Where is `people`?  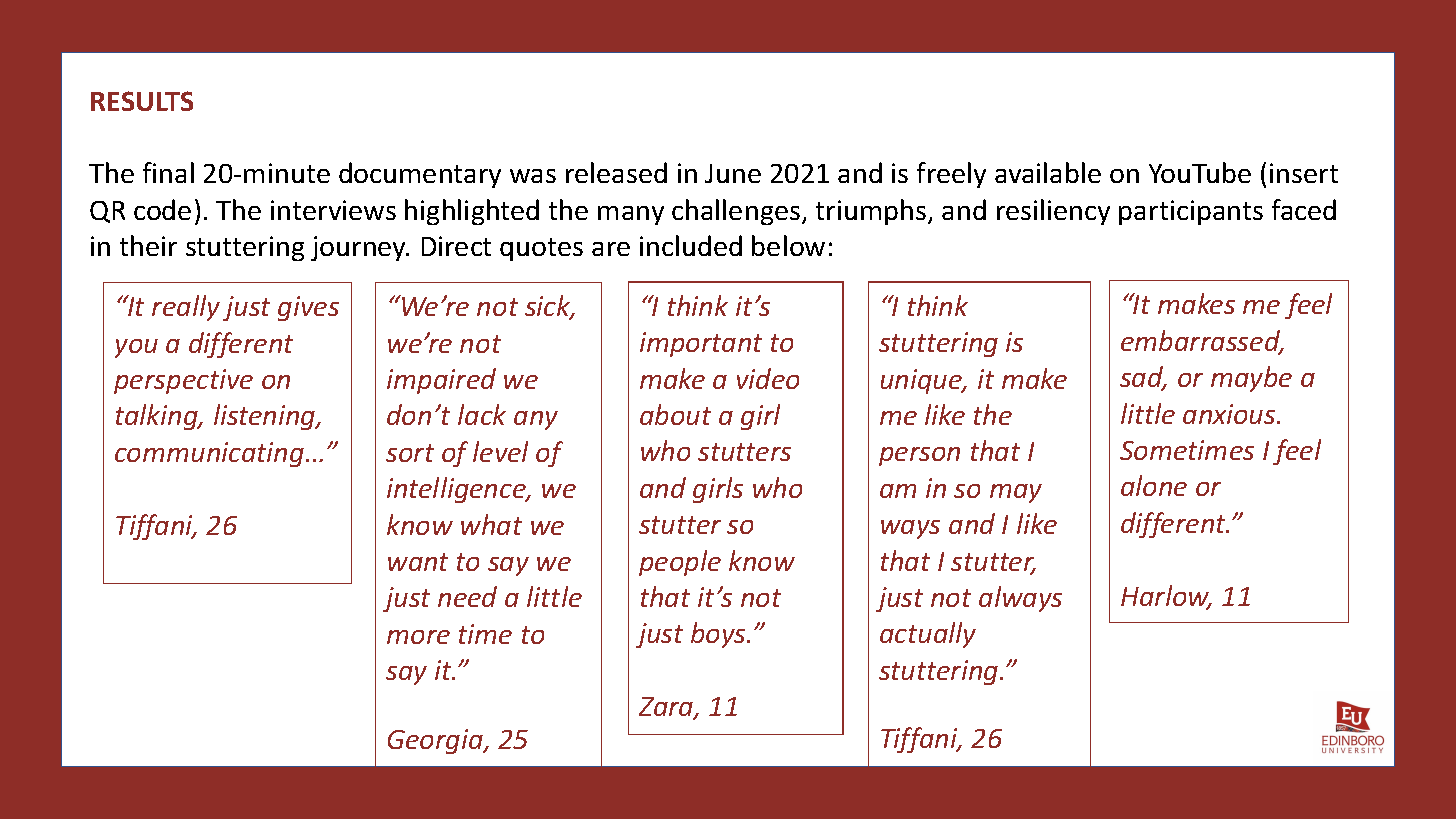 people is located at coordinates (680, 563).
